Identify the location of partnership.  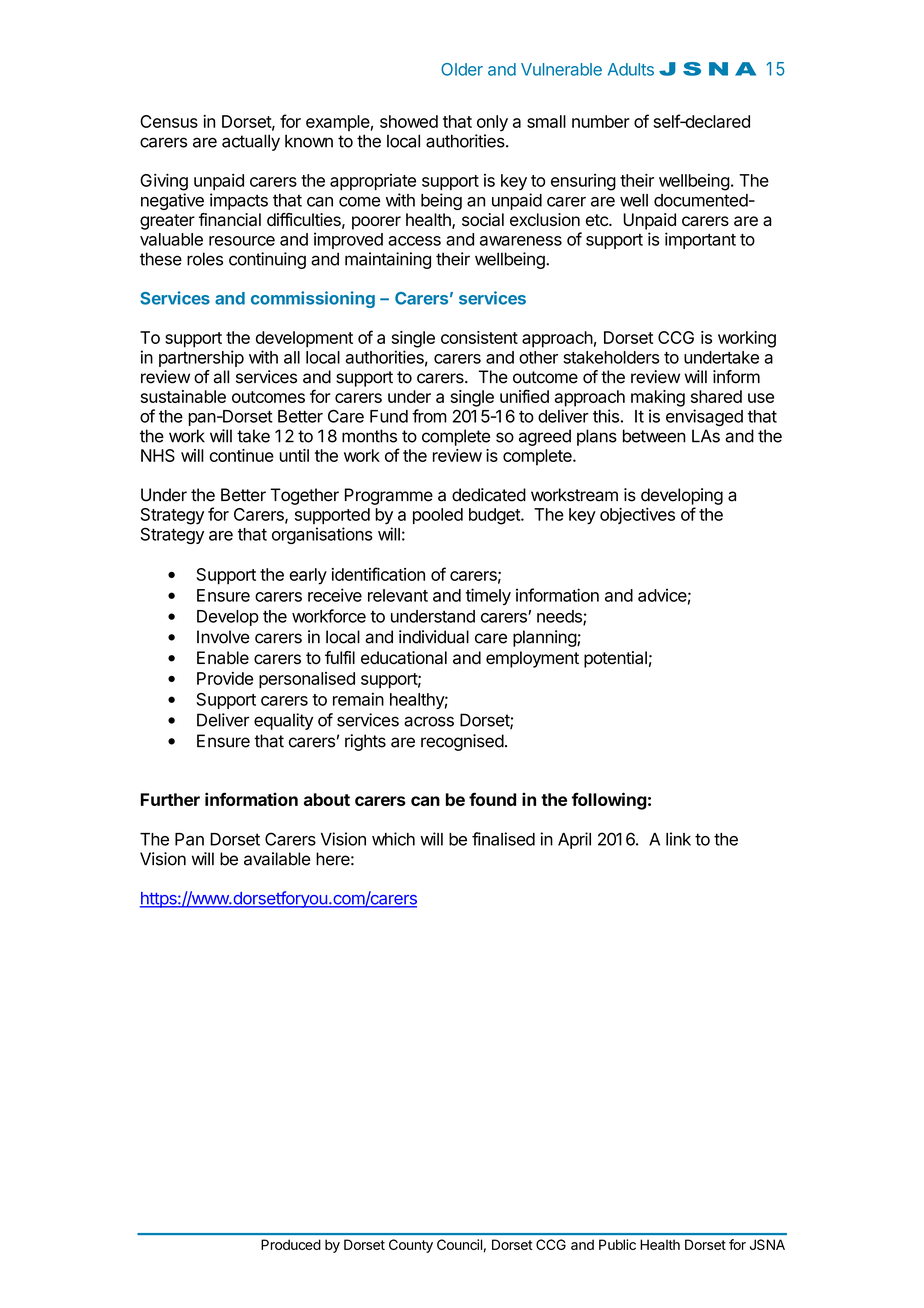
(201, 358).
